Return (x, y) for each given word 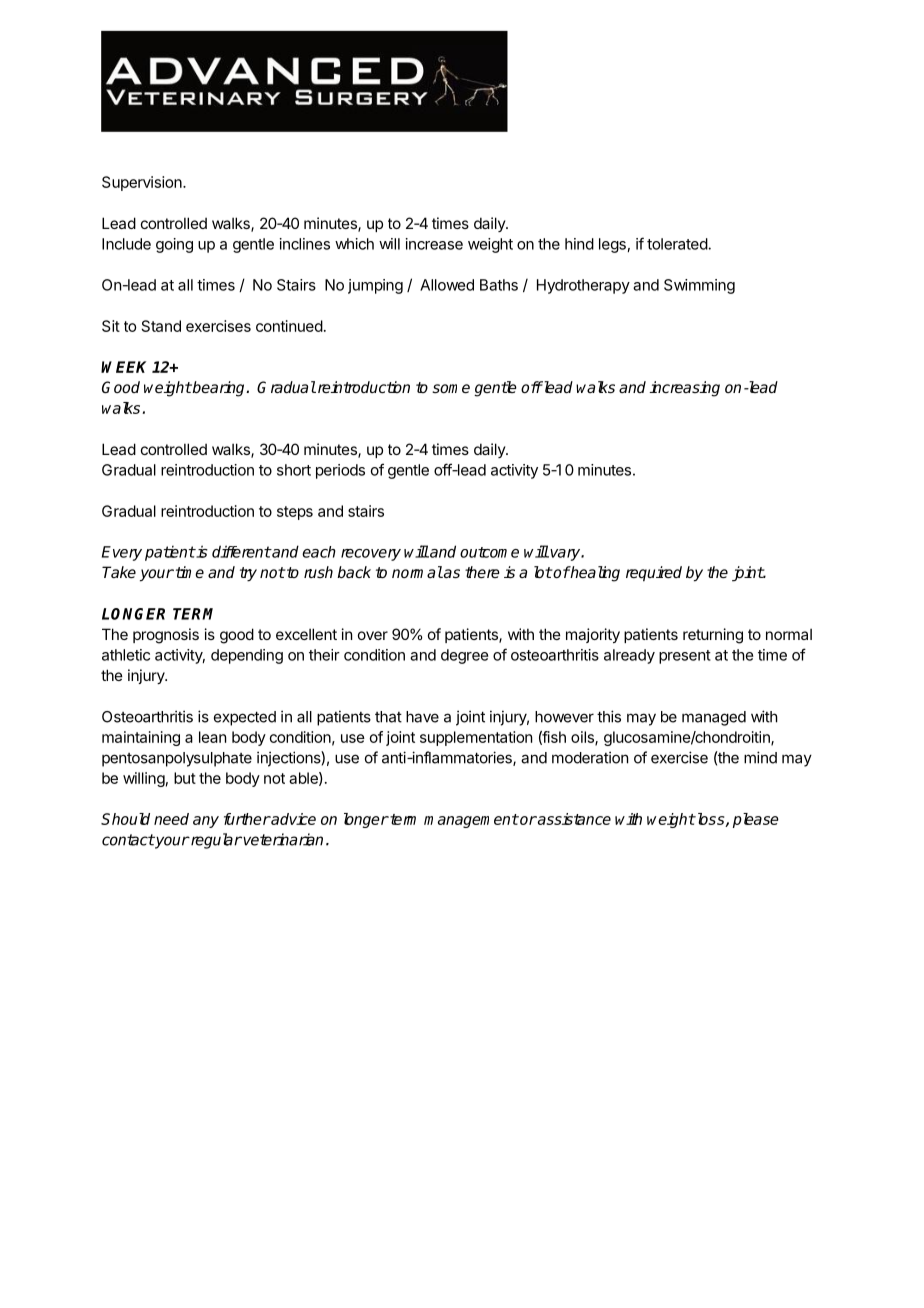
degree (464, 656)
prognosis (166, 636)
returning (713, 636)
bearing (219, 389)
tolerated (678, 244)
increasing (684, 389)
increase (434, 244)
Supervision (142, 183)
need (171, 819)
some (451, 388)
